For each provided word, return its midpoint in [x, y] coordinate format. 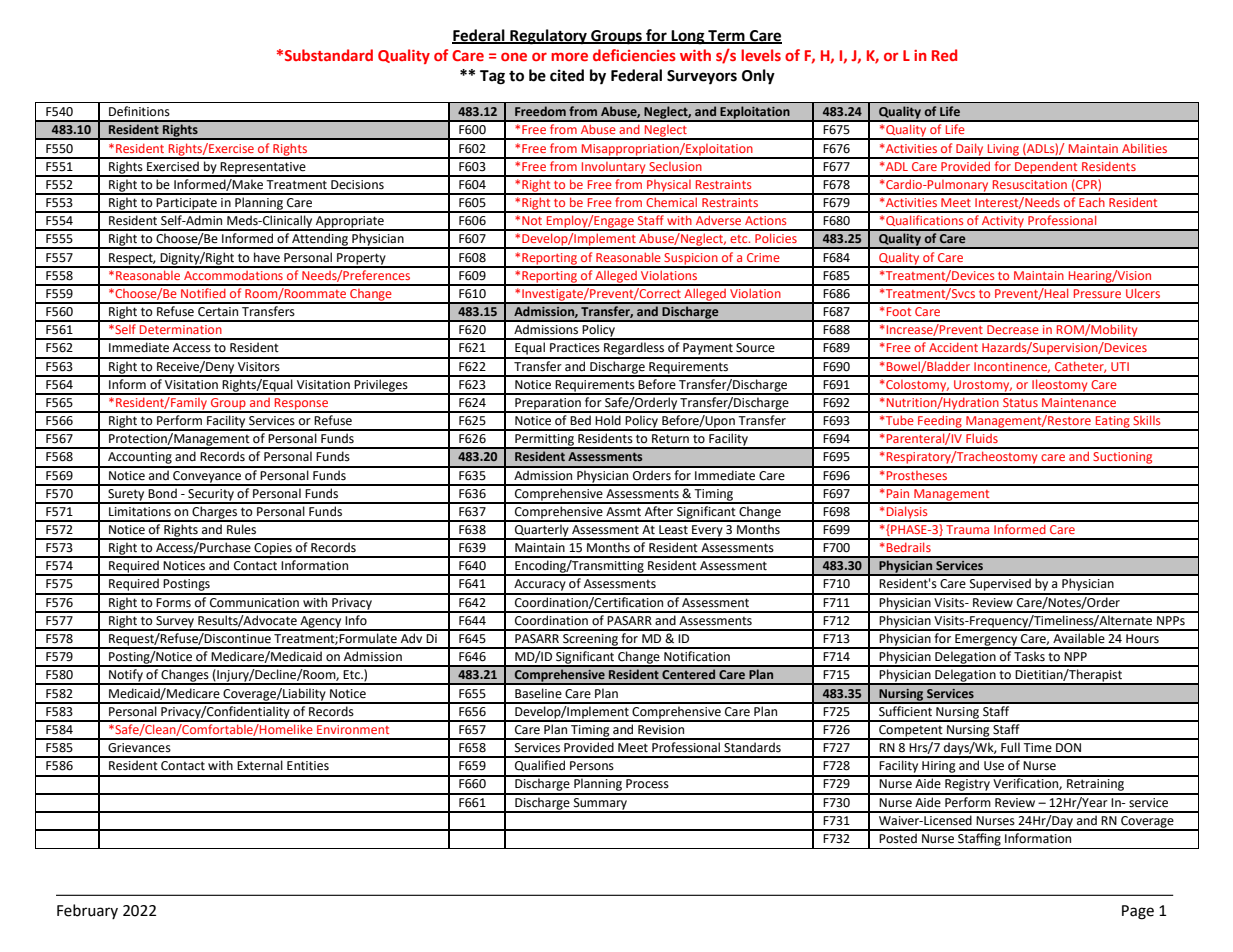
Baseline [538, 693]
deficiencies [634, 55]
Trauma [967, 529]
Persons [592, 766]
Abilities [1144, 148]
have [267, 257]
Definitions [139, 111]
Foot [899, 311]
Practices [575, 348]
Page [1138, 912]
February [87, 911]
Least [673, 530]
